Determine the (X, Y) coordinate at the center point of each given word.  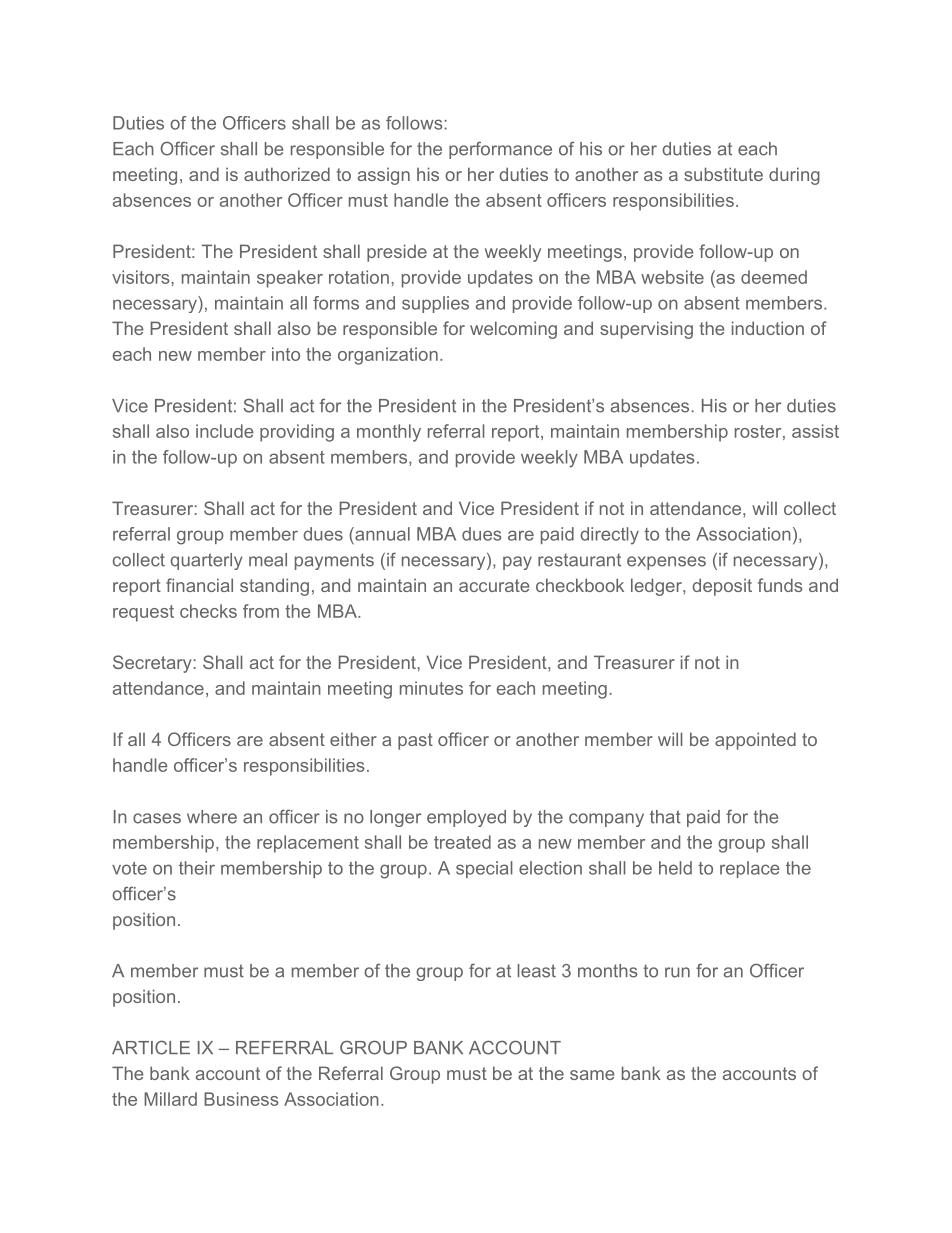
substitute (723, 174)
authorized (287, 174)
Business (241, 1099)
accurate (494, 585)
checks (208, 611)
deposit (722, 587)
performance (500, 150)
